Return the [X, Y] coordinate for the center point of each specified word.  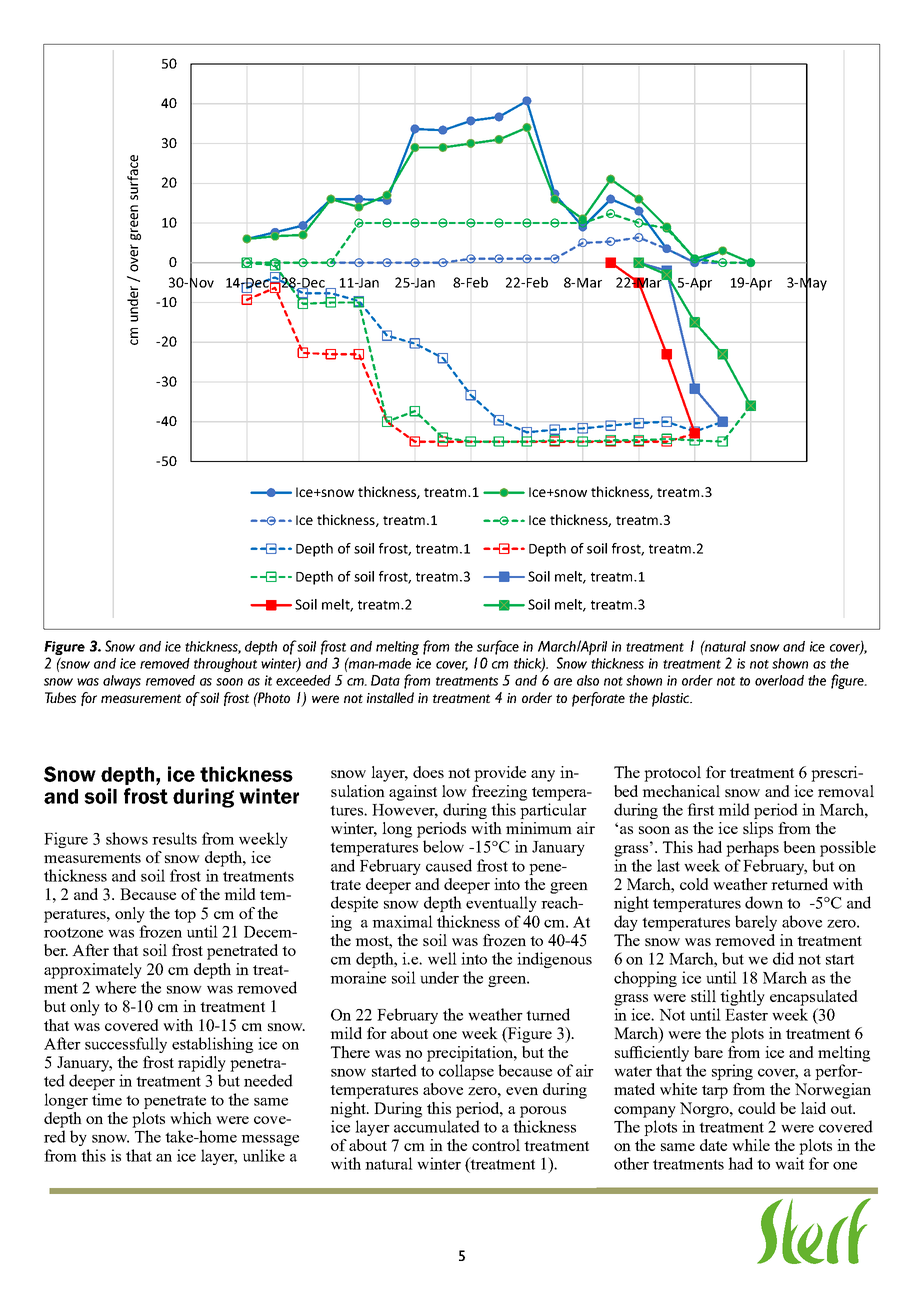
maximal [402, 921]
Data [385, 680]
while [751, 1145]
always [122, 682]
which [191, 1118]
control [496, 1145]
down [764, 902]
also [588, 680]
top [185, 916]
